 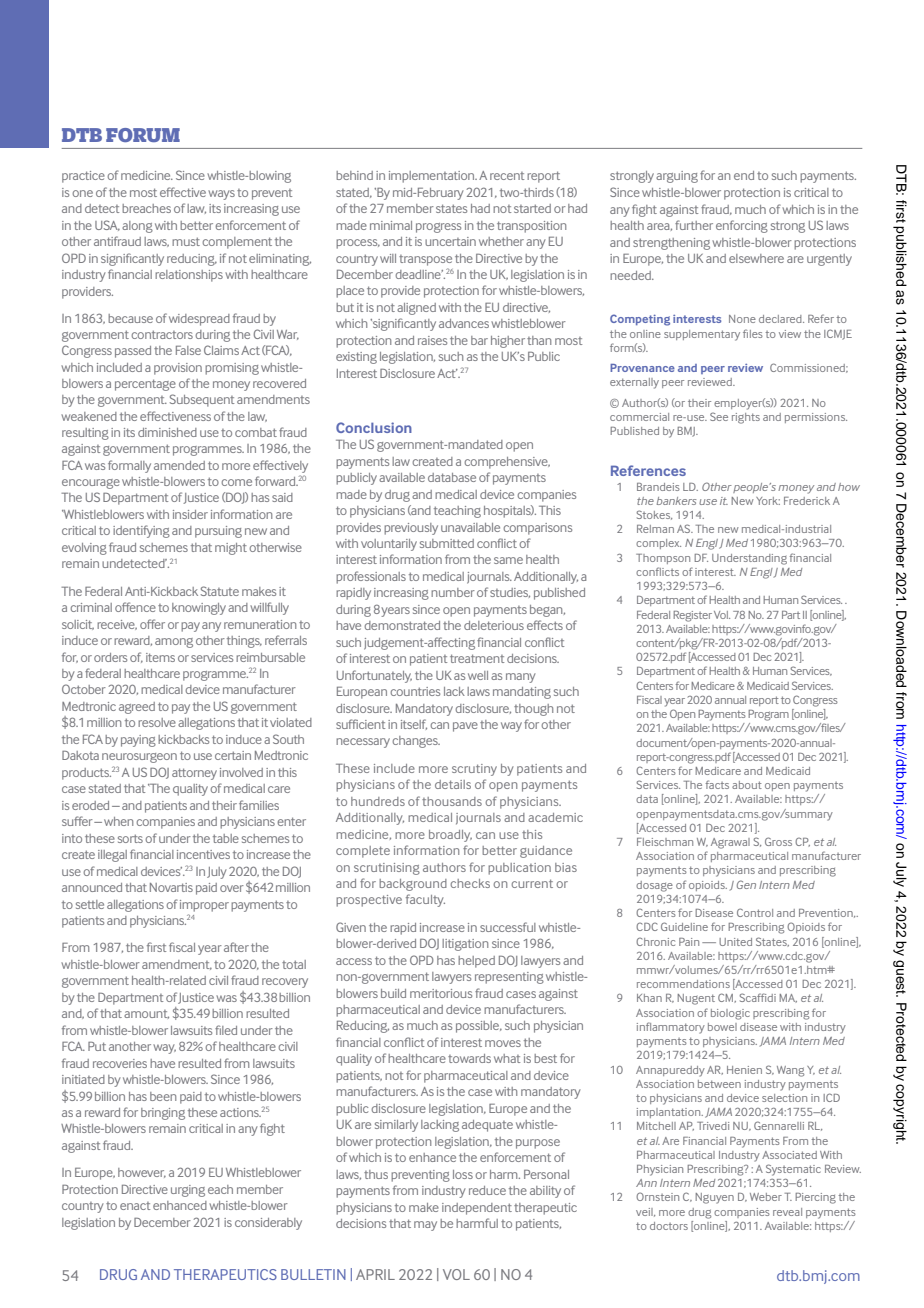 I want to click on may, so click(x=425, y=1226).
